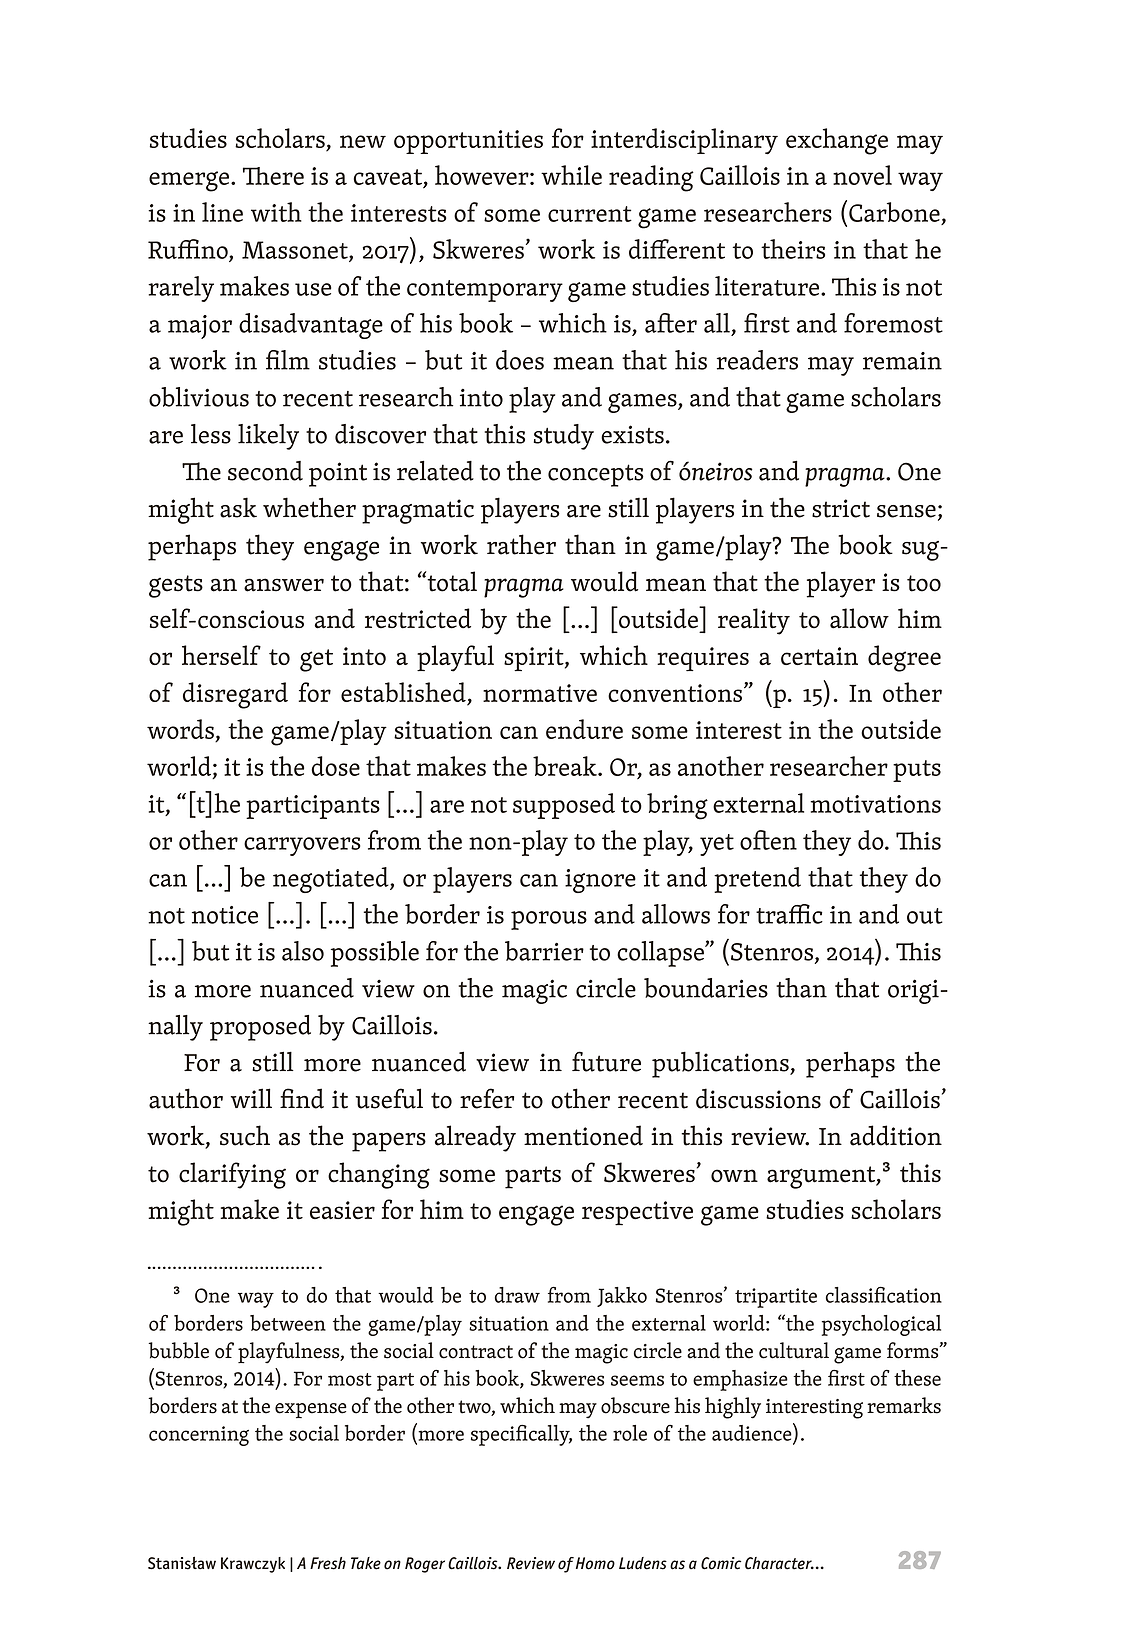 This screenshot has height=1625, width=1127. Describe the element at coordinates (876, 804) in the screenshot. I see `motivations` at that location.
